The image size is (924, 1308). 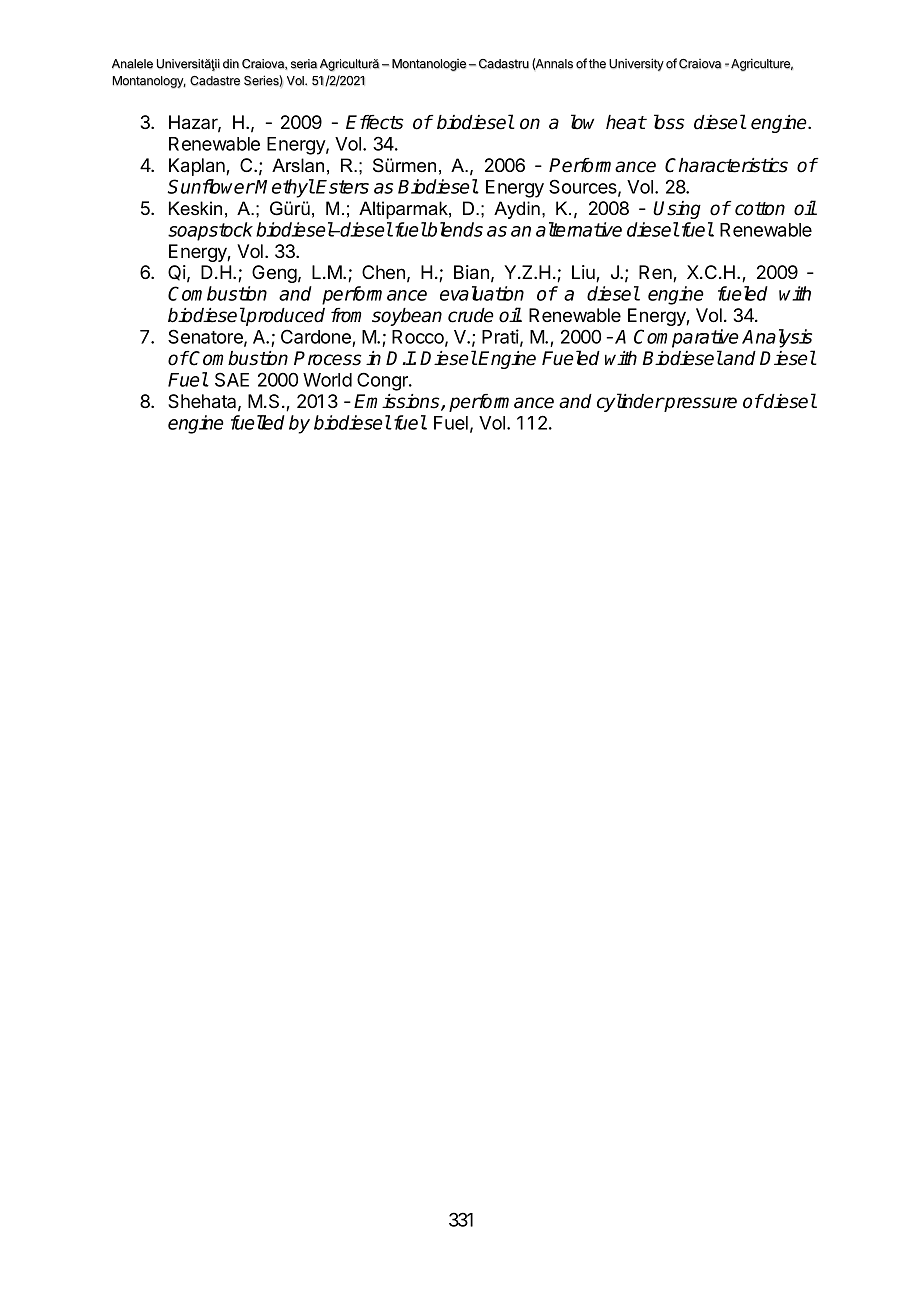 What do you see at coordinates (677, 210) in the screenshot?
I see `Using` at bounding box center [677, 210].
